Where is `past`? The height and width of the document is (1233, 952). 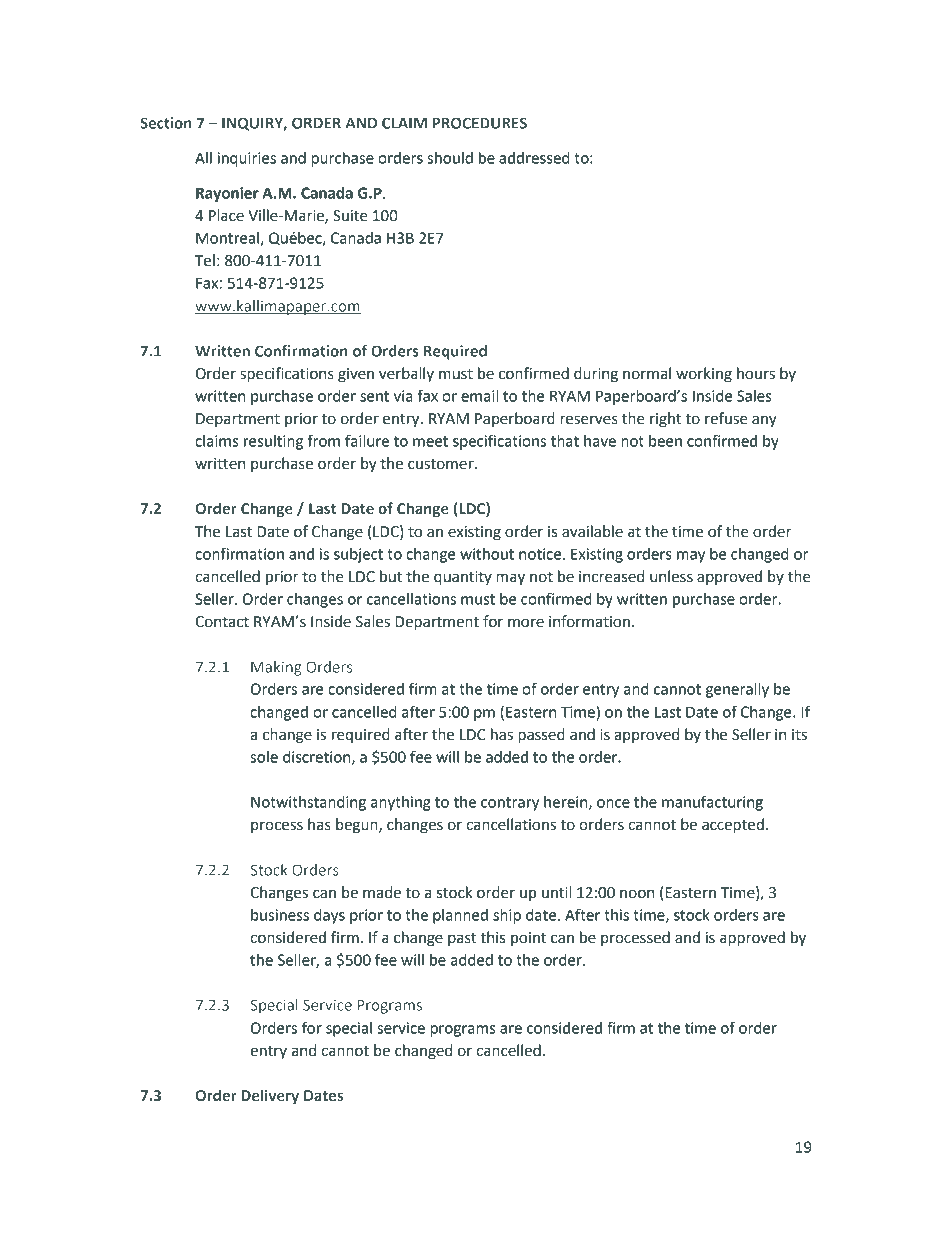
past is located at coordinates (462, 939).
